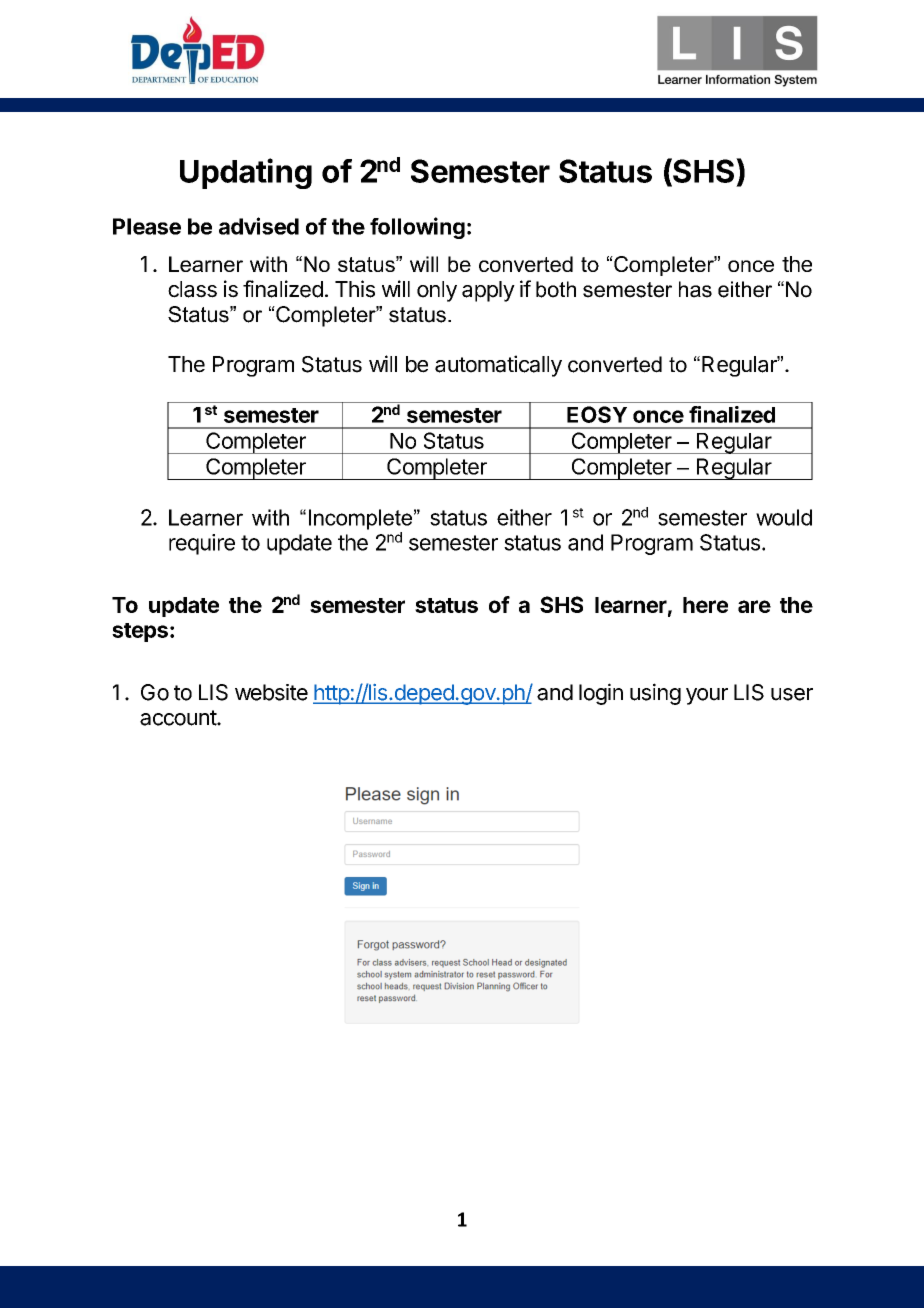 Image resolution: width=924 pixels, height=1308 pixels. Describe the element at coordinates (784, 517) in the image. I see `would` at that location.
